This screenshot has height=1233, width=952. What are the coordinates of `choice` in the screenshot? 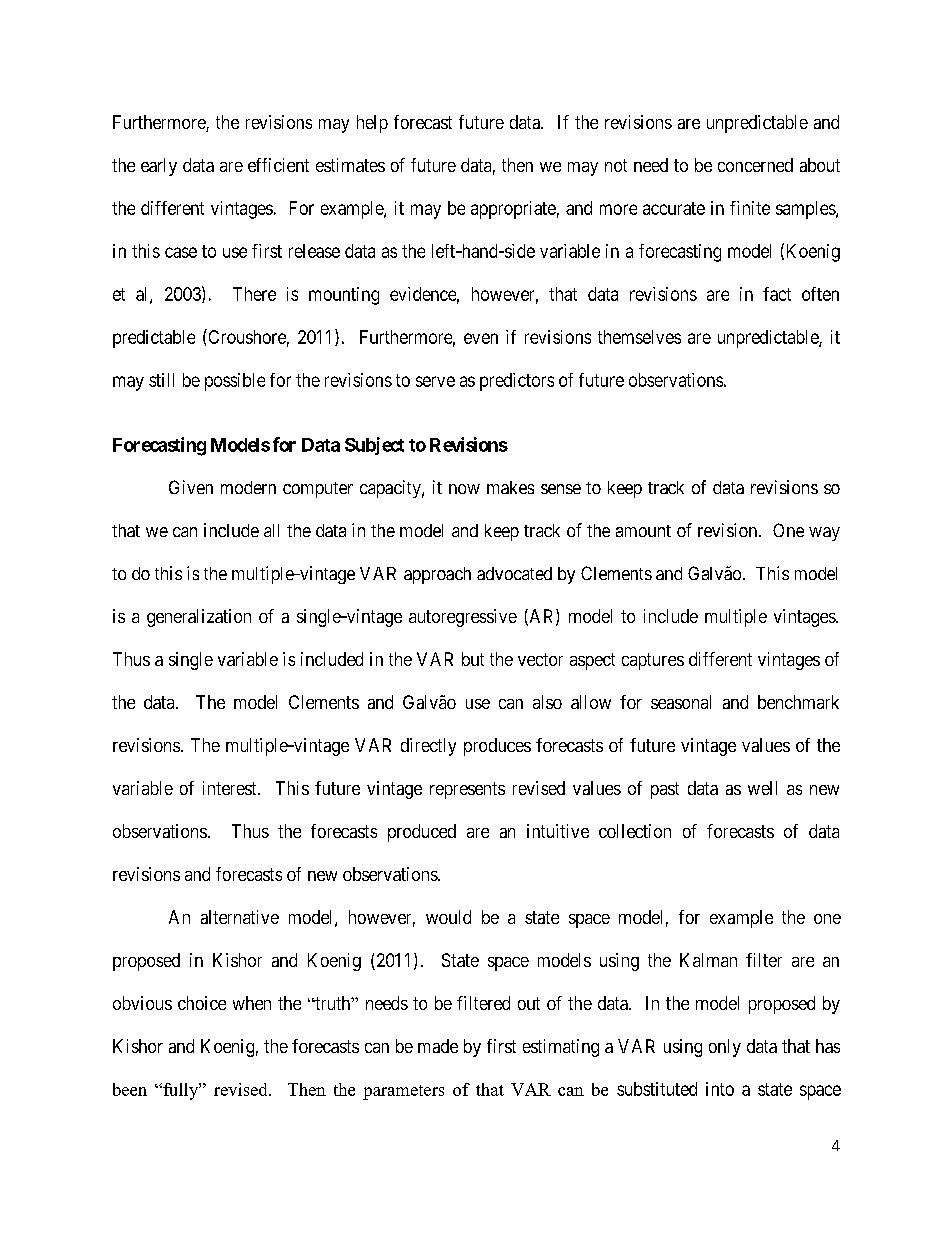 It's located at (202, 1003).
